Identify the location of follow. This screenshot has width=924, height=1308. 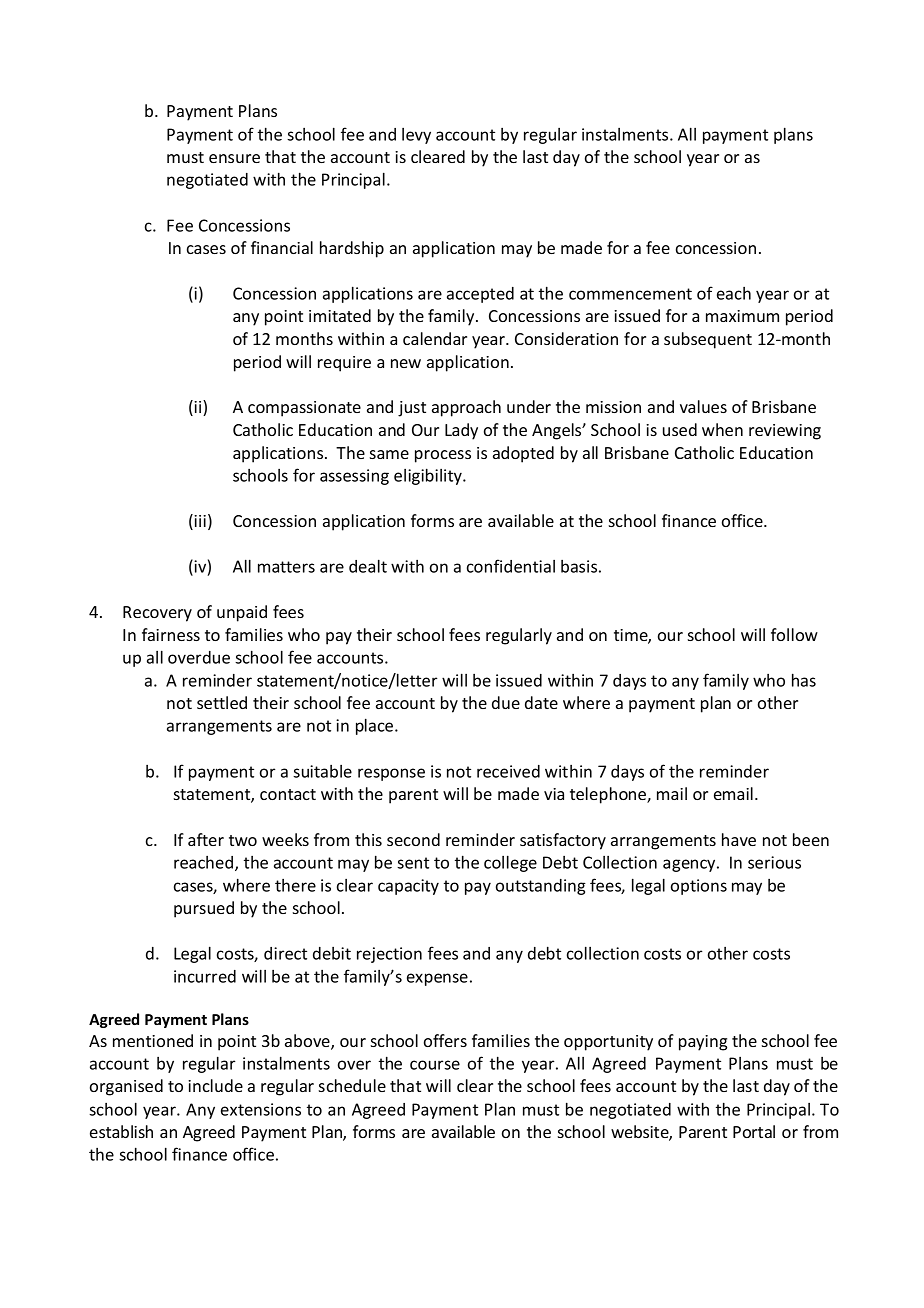
(794, 634).
